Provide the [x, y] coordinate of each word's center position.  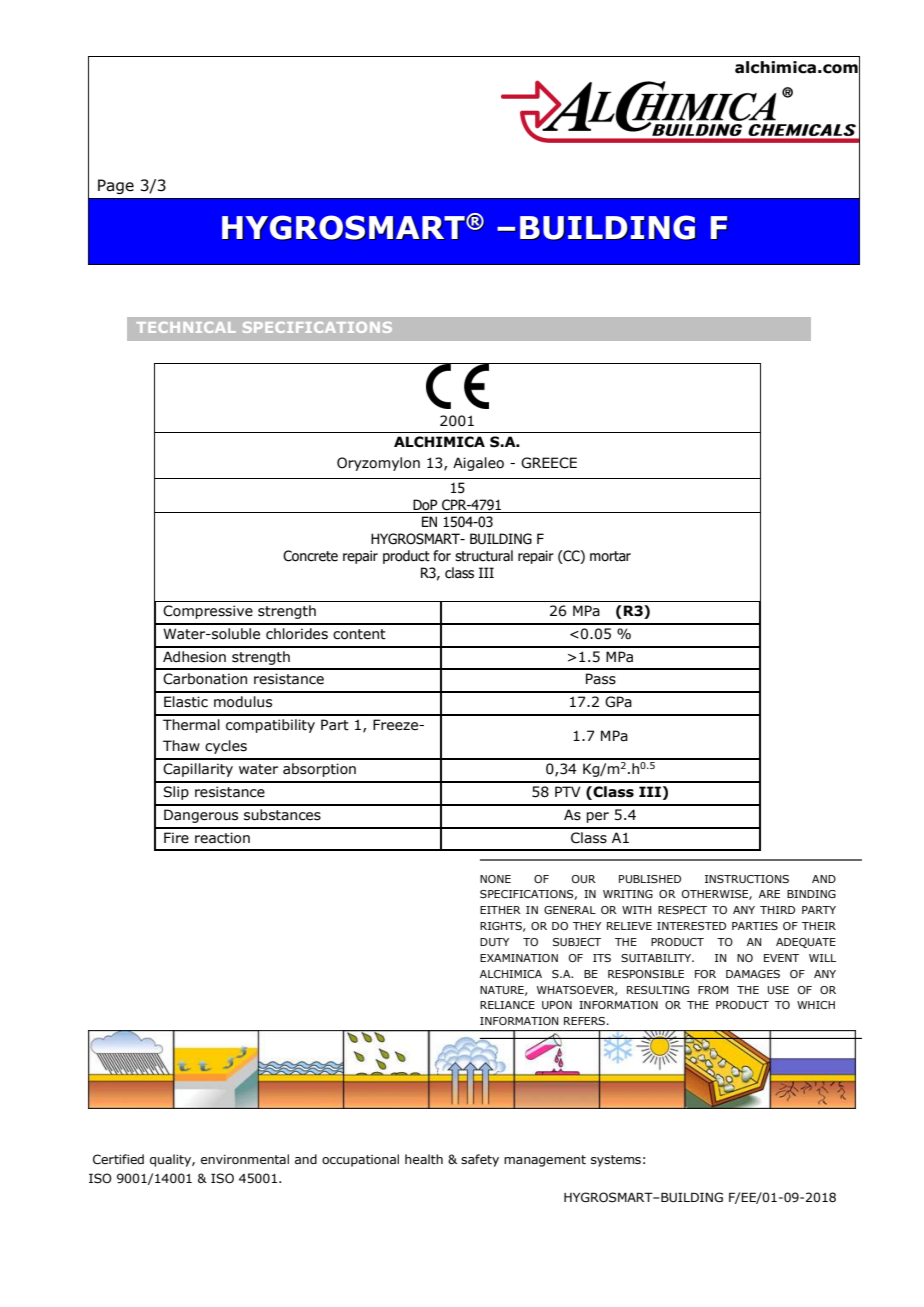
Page [116, 186]
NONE [495, 879]
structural [484, 556]
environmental [245, 1159]
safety [480, 1160]
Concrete [310, 556]
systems [616, 1161]
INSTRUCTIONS [747, 879]
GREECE [549, 463]
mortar [610, 556]
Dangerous [201, 816]
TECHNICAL [186, 327]
